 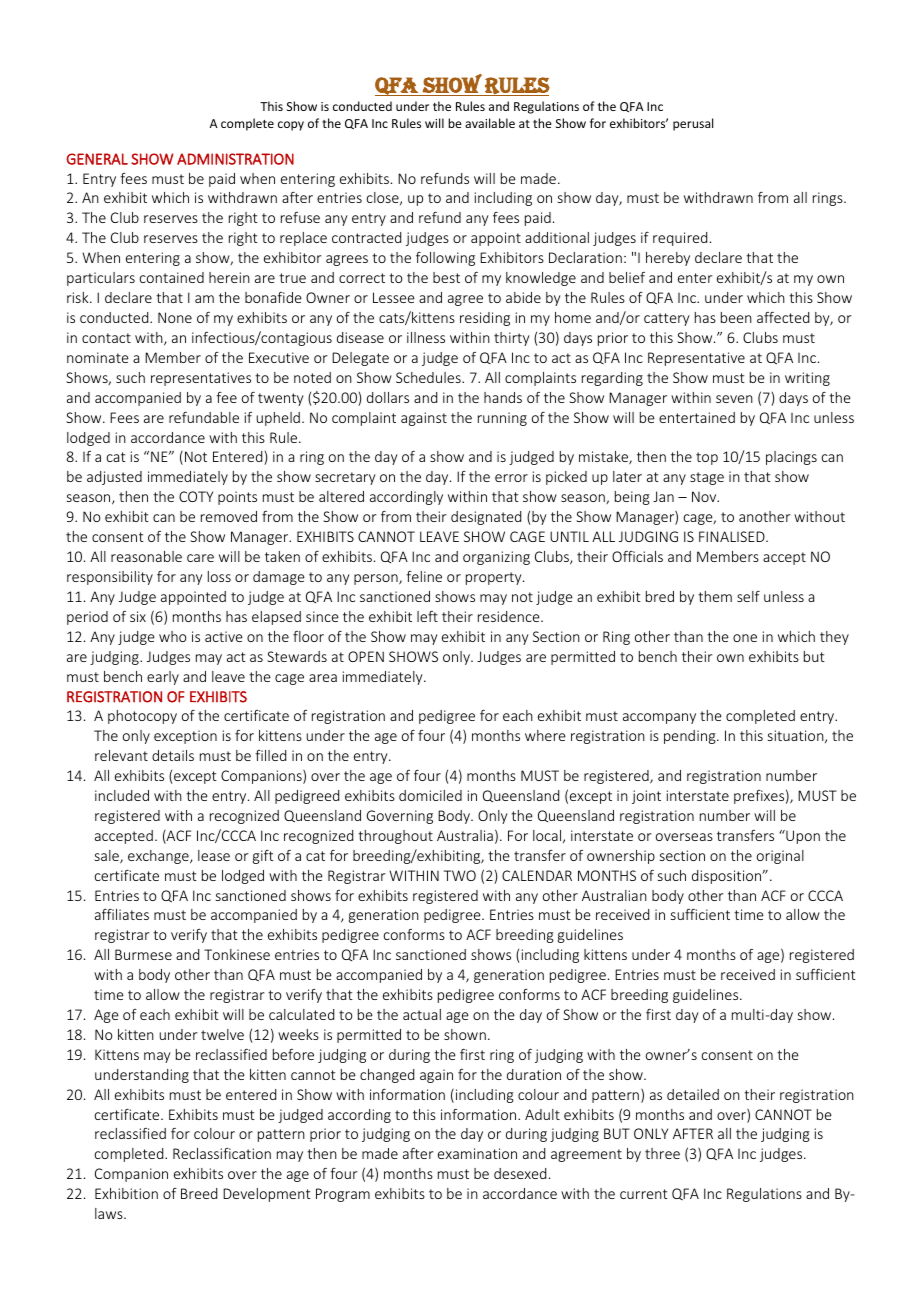 I want to click on ADMINISTRATION, so click(x=235, y=159).
